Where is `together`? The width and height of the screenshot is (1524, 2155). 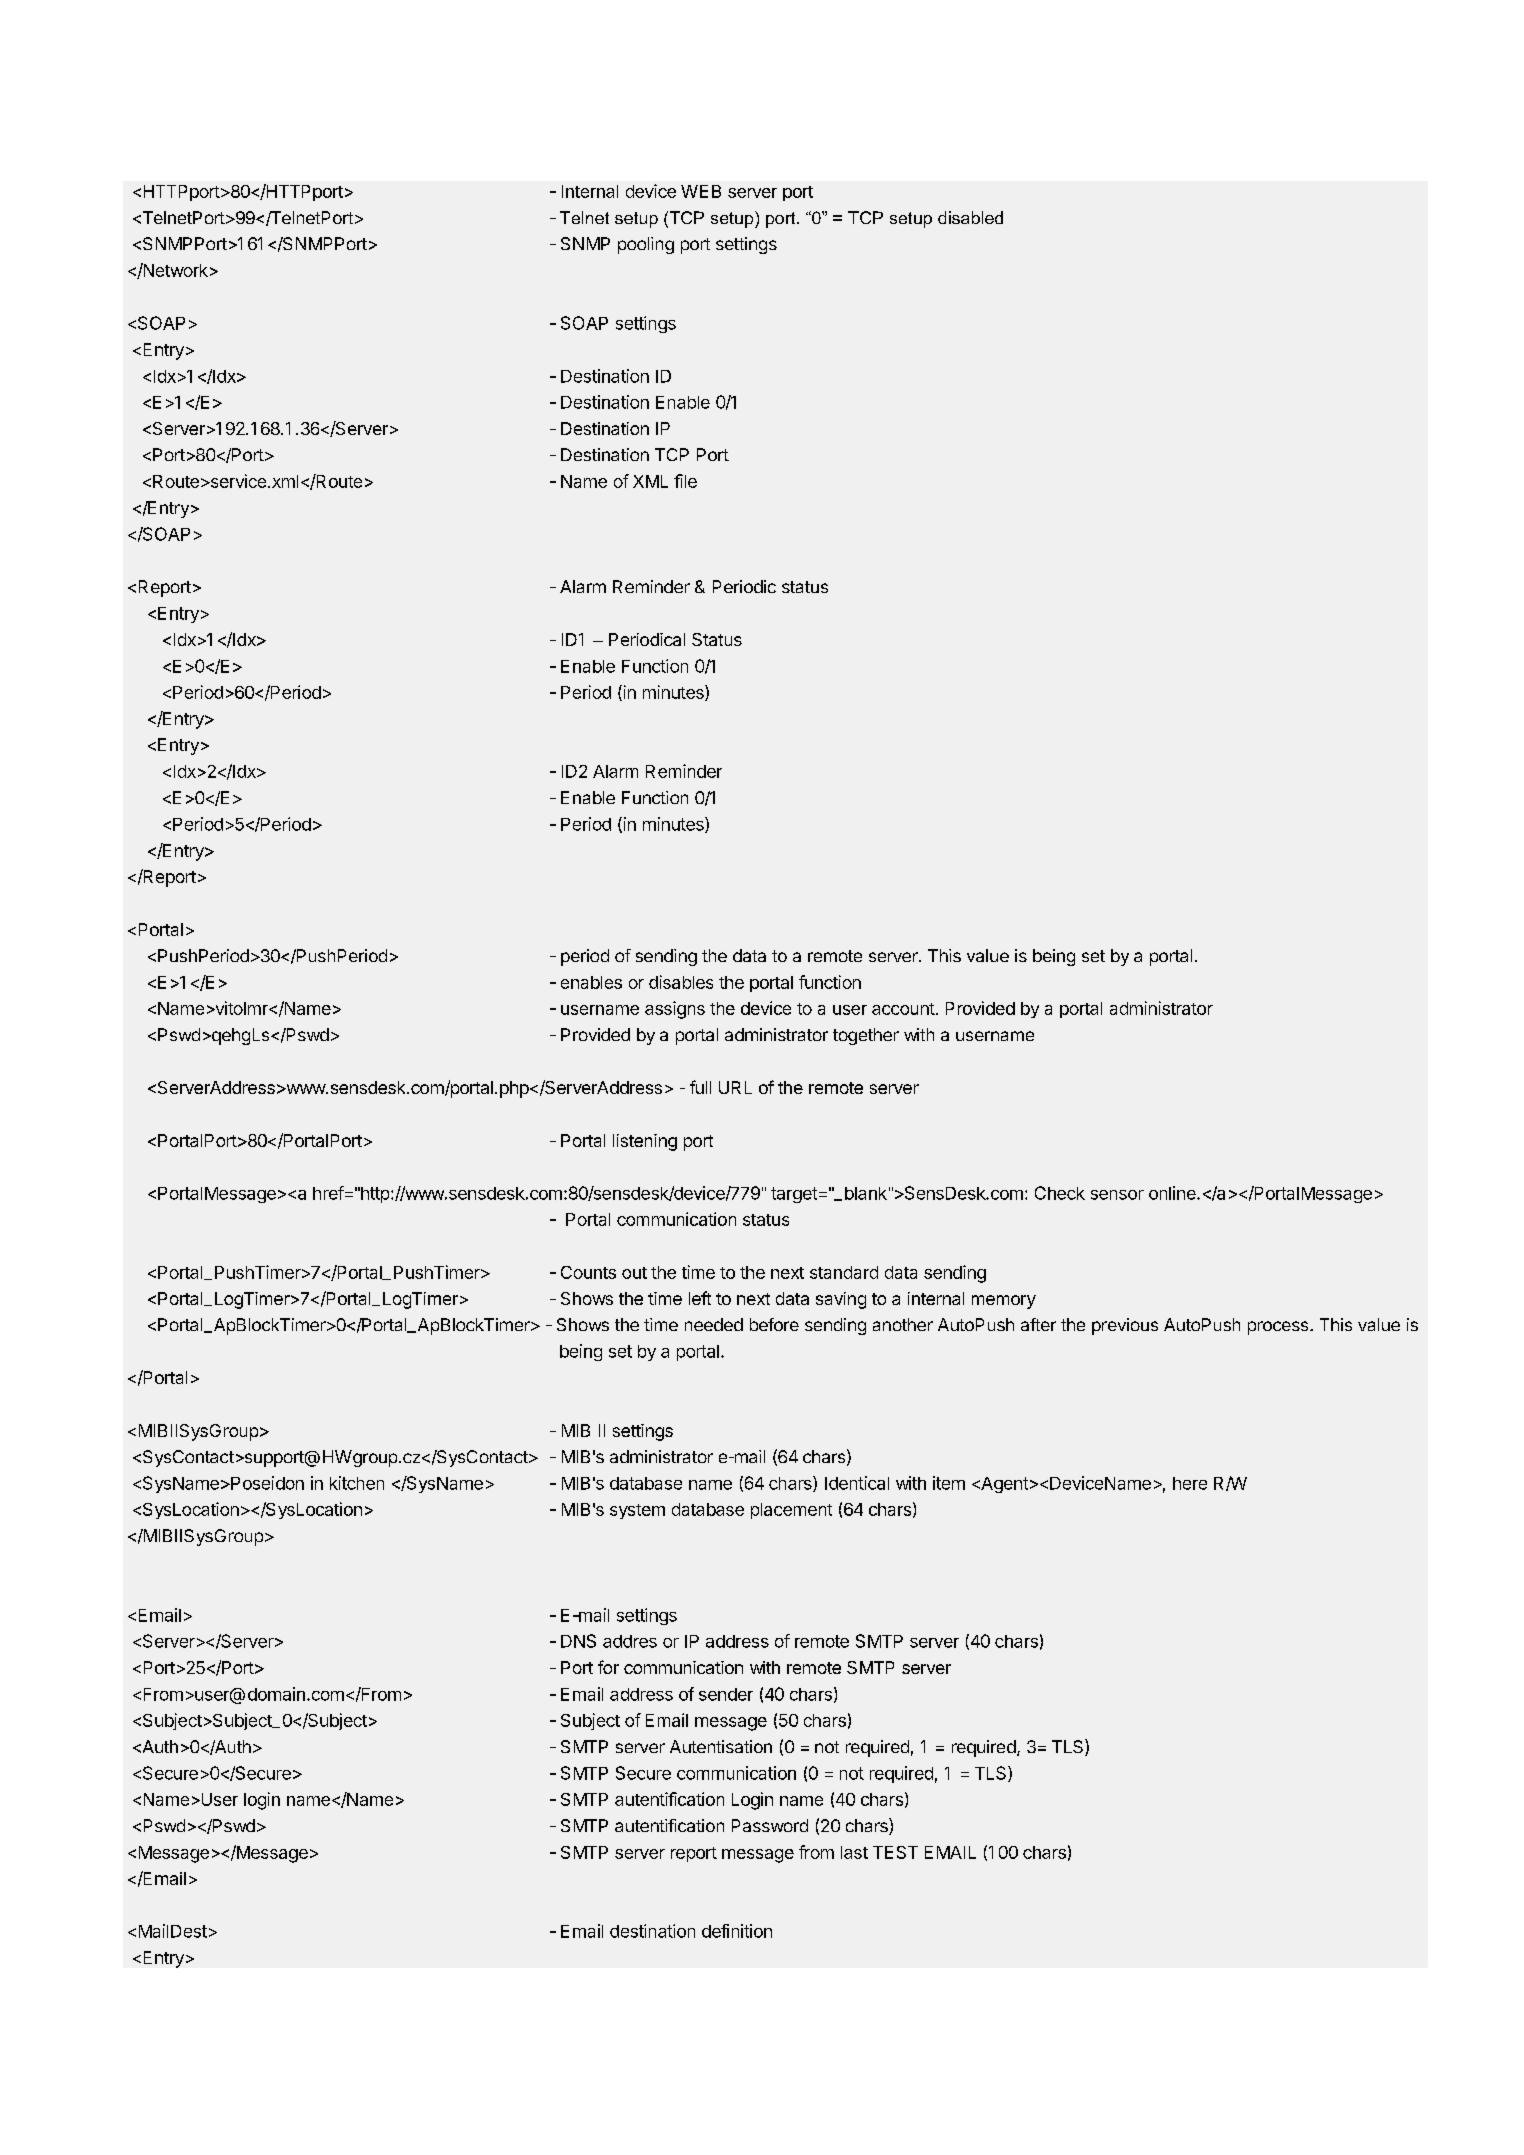
together is located at coordinates (866, 1036).
